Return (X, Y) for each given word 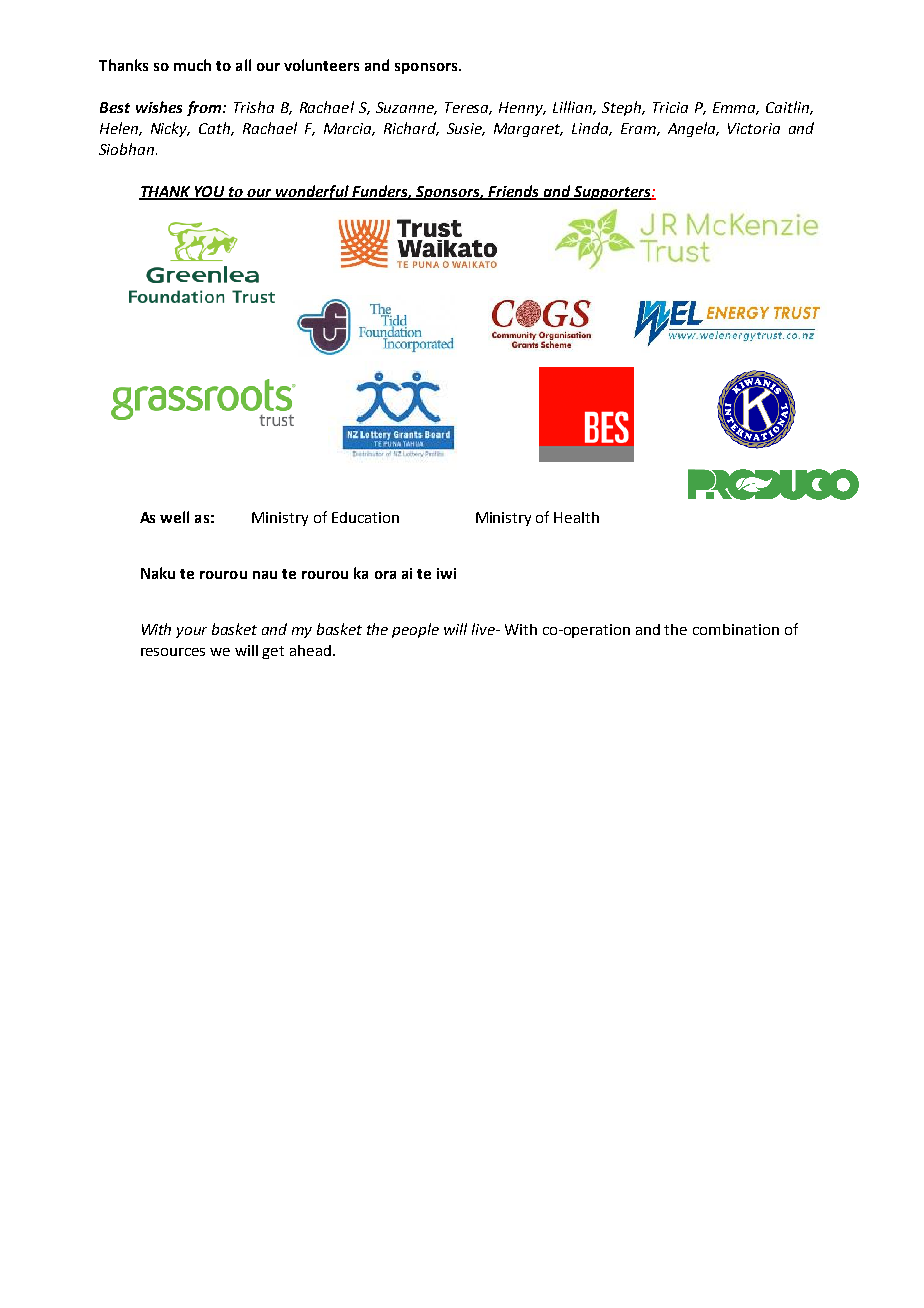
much (192, 65)
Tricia (670, 107)
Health (576, 517)
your (191, 632)
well (174, 517)
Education (365, 517)
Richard (411, 129)
